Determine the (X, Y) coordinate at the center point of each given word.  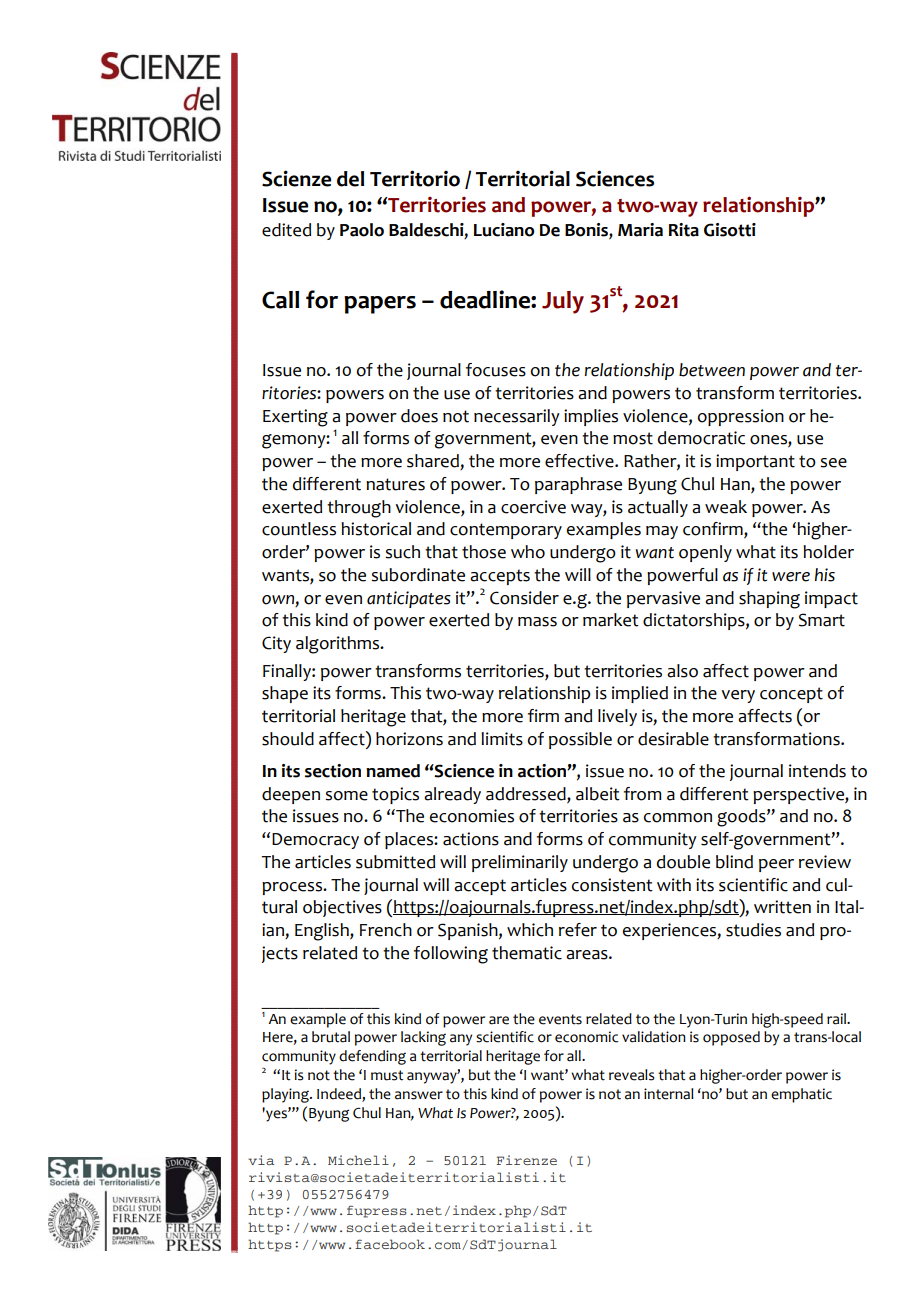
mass (537, 622)
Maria (640, 230)
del (350, 179)
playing (286, 1095)
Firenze (527, 1160)
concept (791, 695)
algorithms (339, 645)
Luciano (504, 230)
